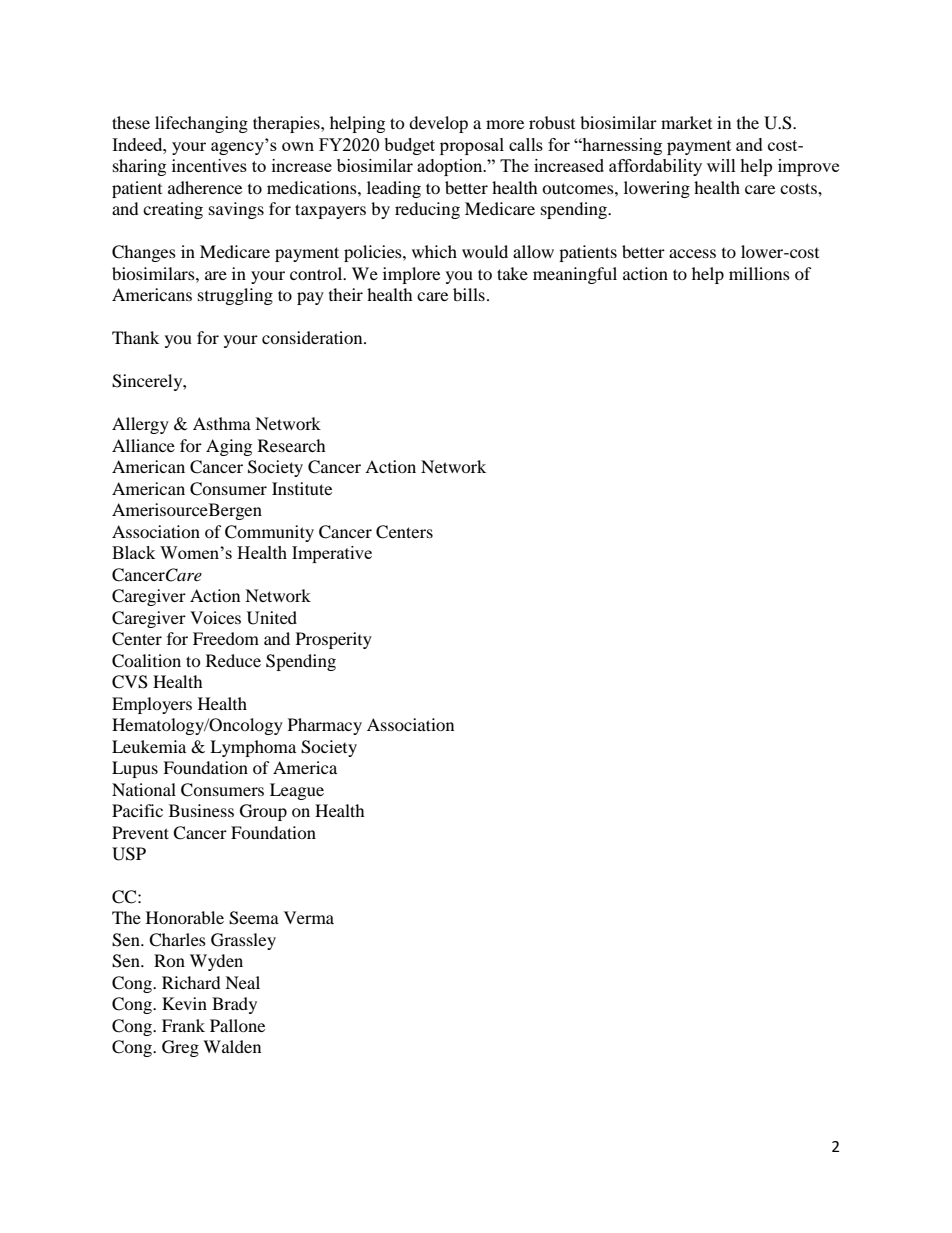 The image size is (952, 1233). I want to click on Prosperity, so click(334, 640).
